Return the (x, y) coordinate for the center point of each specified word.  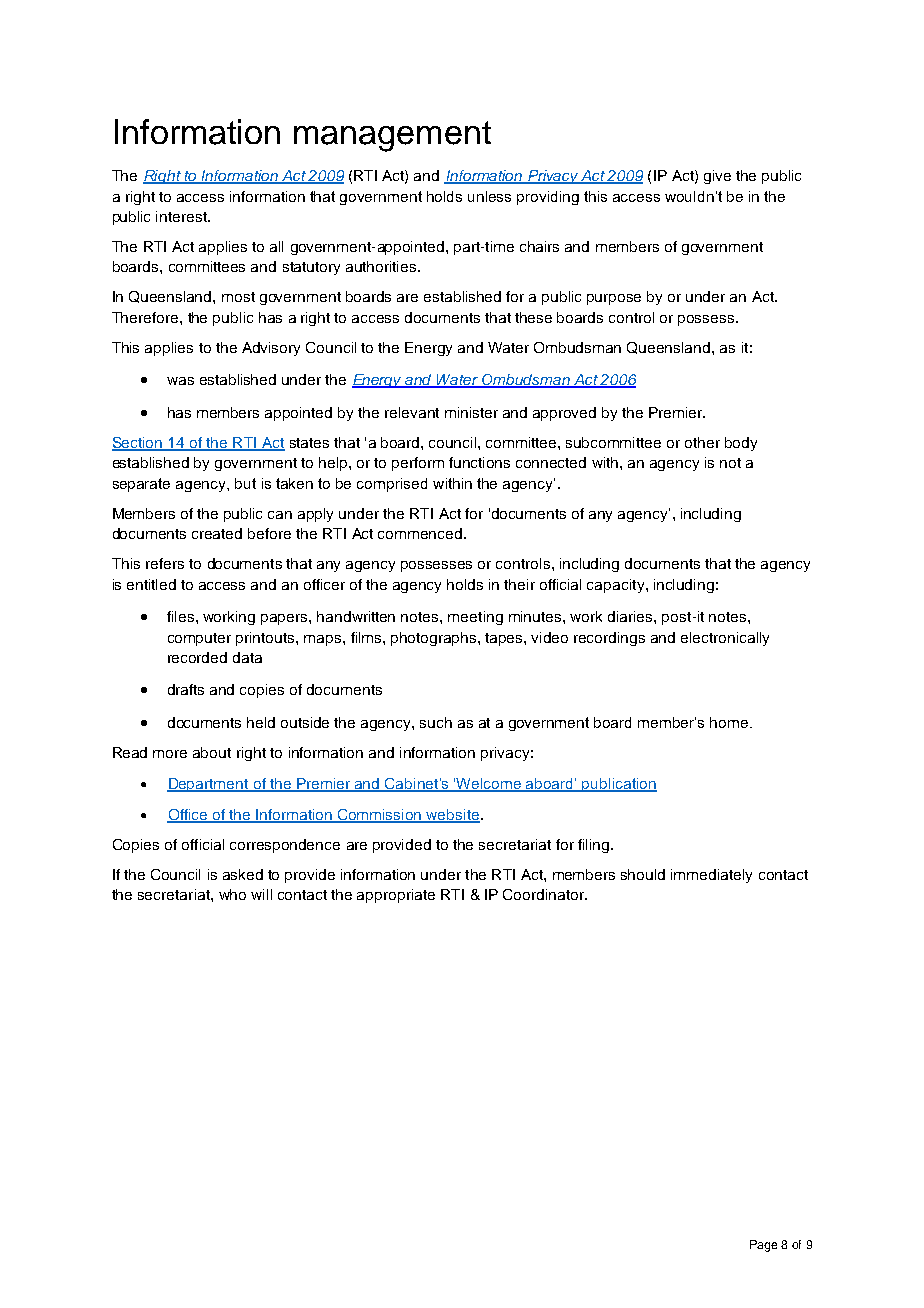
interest (182, 216)
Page (763, 1246)
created (217, 533)
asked (243, 874)
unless (489, 196)
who (232, 894)
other (702, 442)
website (452, 816)
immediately (711, 876)
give (717, 177)
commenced (420, 533)
